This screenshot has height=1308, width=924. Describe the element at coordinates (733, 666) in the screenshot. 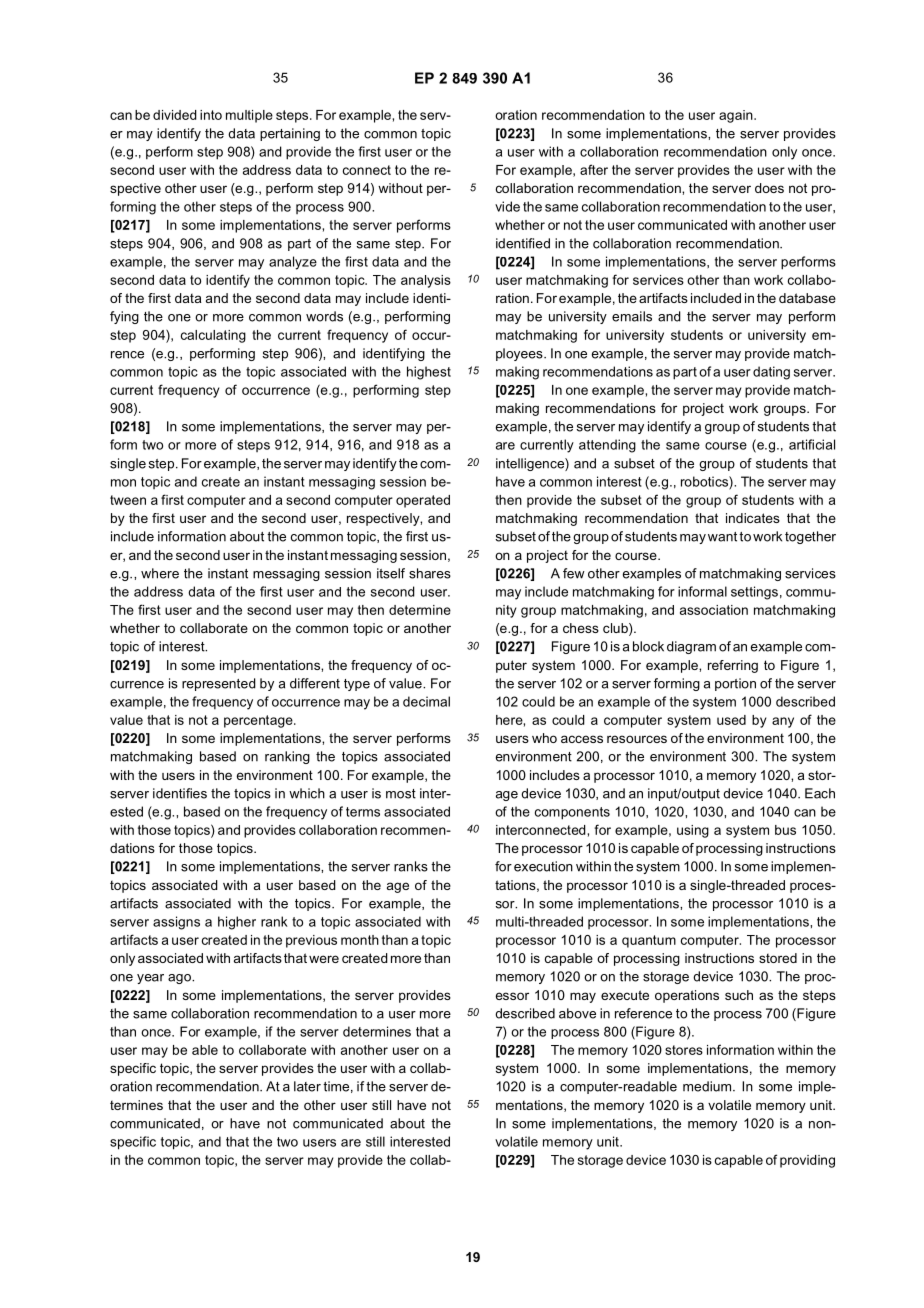

I see `referring` at that location.
